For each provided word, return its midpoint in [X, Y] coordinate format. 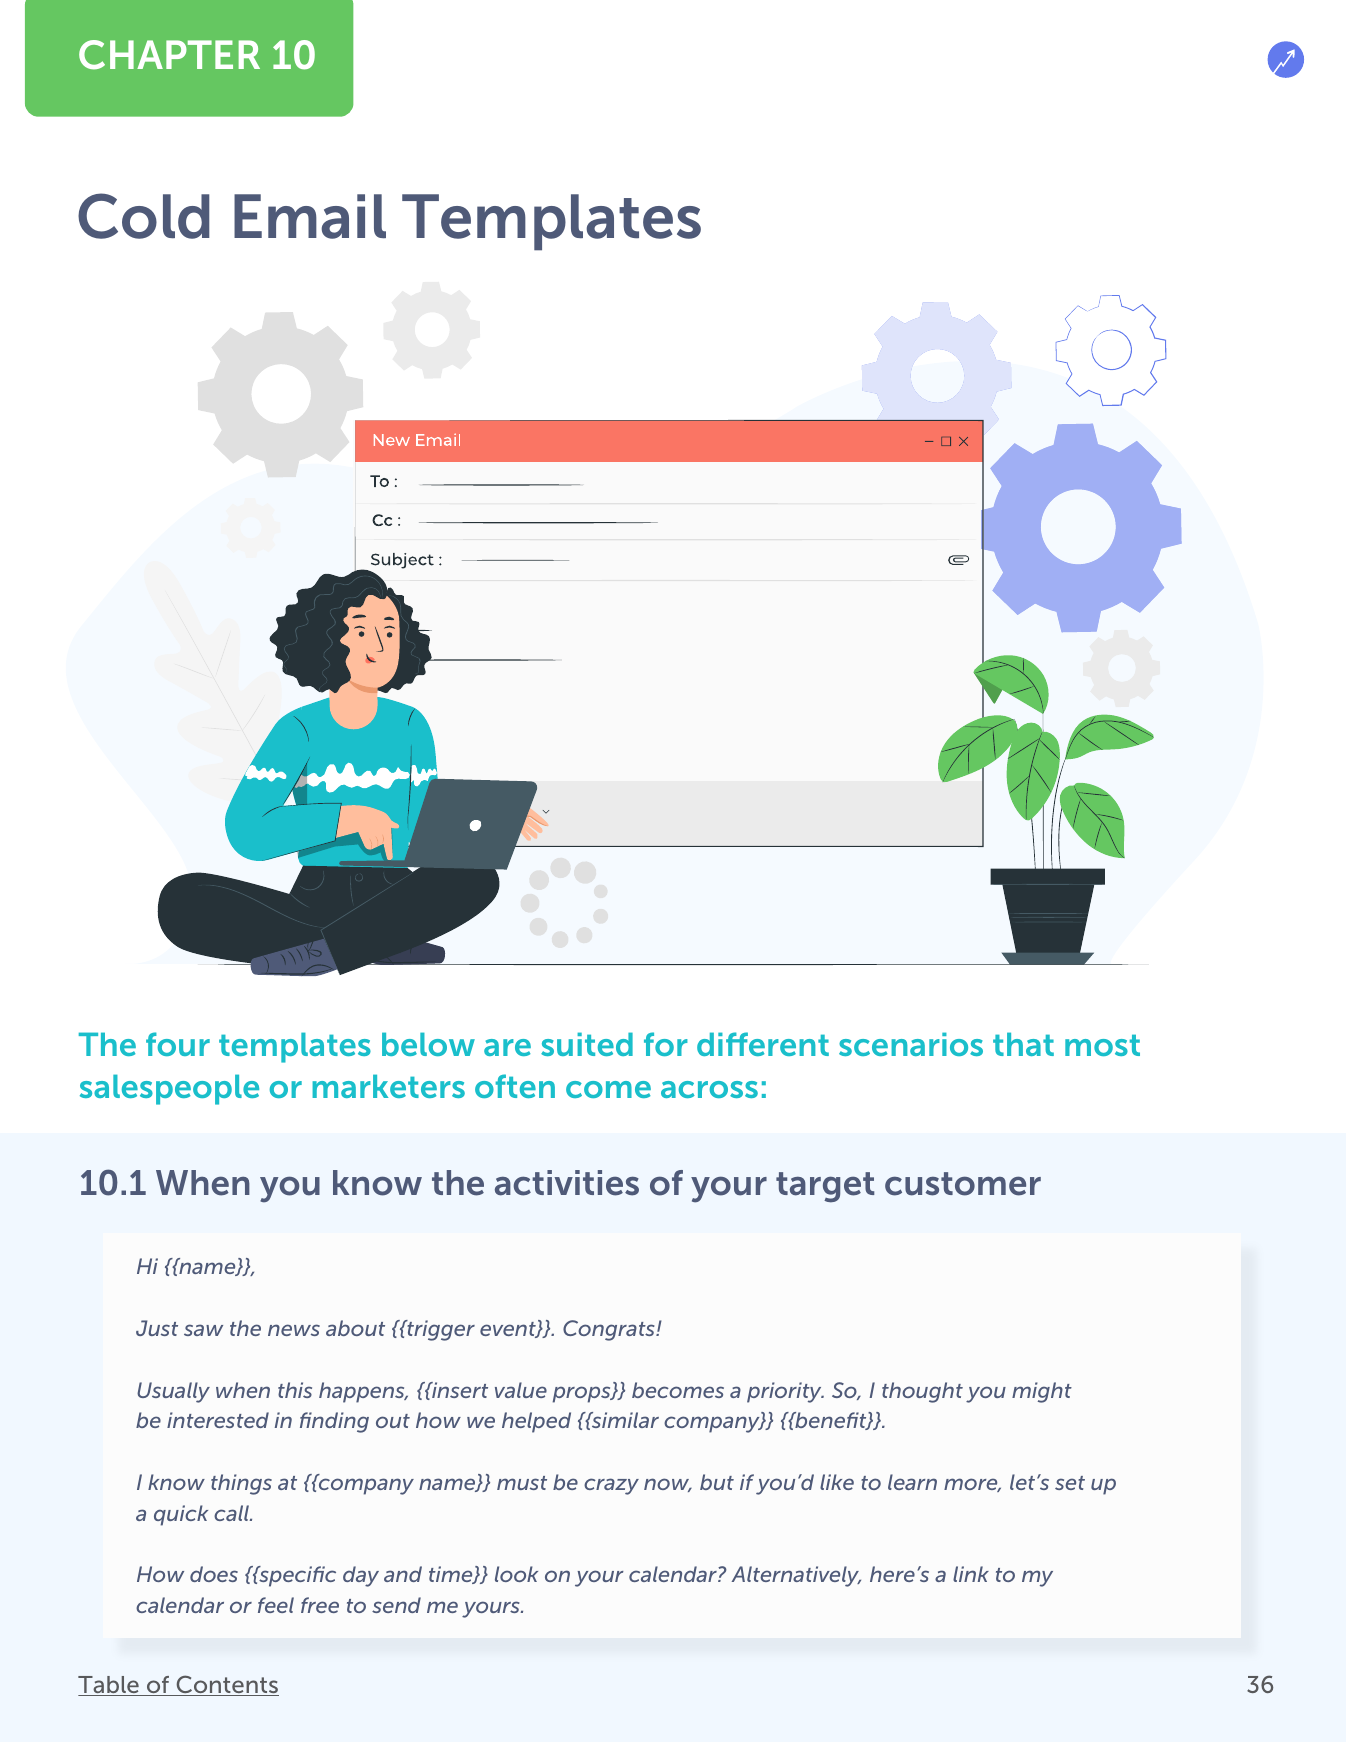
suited [587, 1044]
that [1023, 1044]
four [178, 1044]
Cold [144, 216]
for [666, 1044]
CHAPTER [169, 55]
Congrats [610, 1330]
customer [963, 1184]
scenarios [911, 1044]
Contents [226, 1685]
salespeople [169, 1089]
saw [203, 1330]
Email [310, 216]
